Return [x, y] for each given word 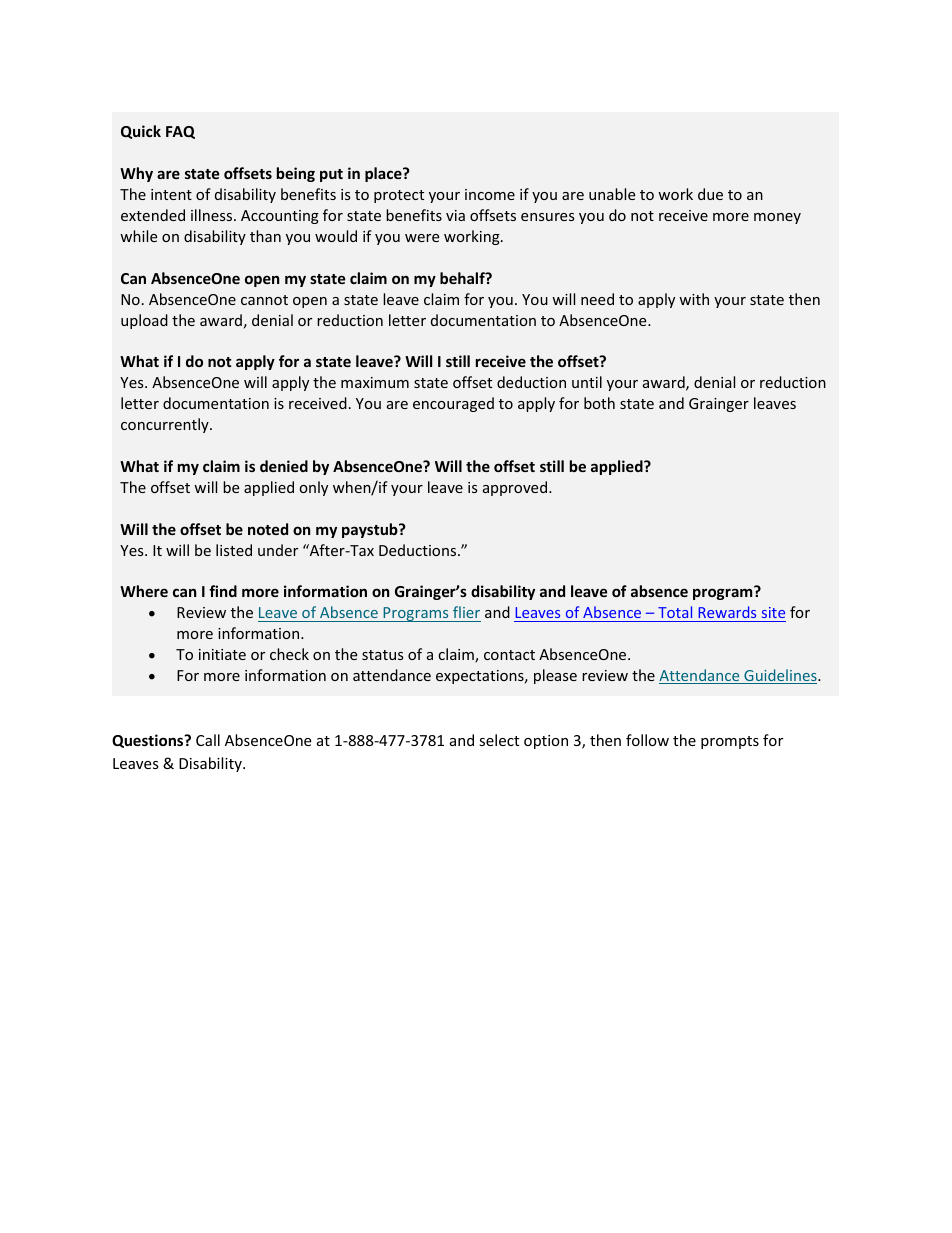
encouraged [453, 404]
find [223, 591]
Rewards [727, 612]
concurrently [166, 425]
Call [208, 740]
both [599, 403]
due [710, 194]
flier [466, 612]
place [384, 174]
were [422, 238]
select [499, 740]
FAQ [180, 132]
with [694, 299]
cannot [264, 300]
